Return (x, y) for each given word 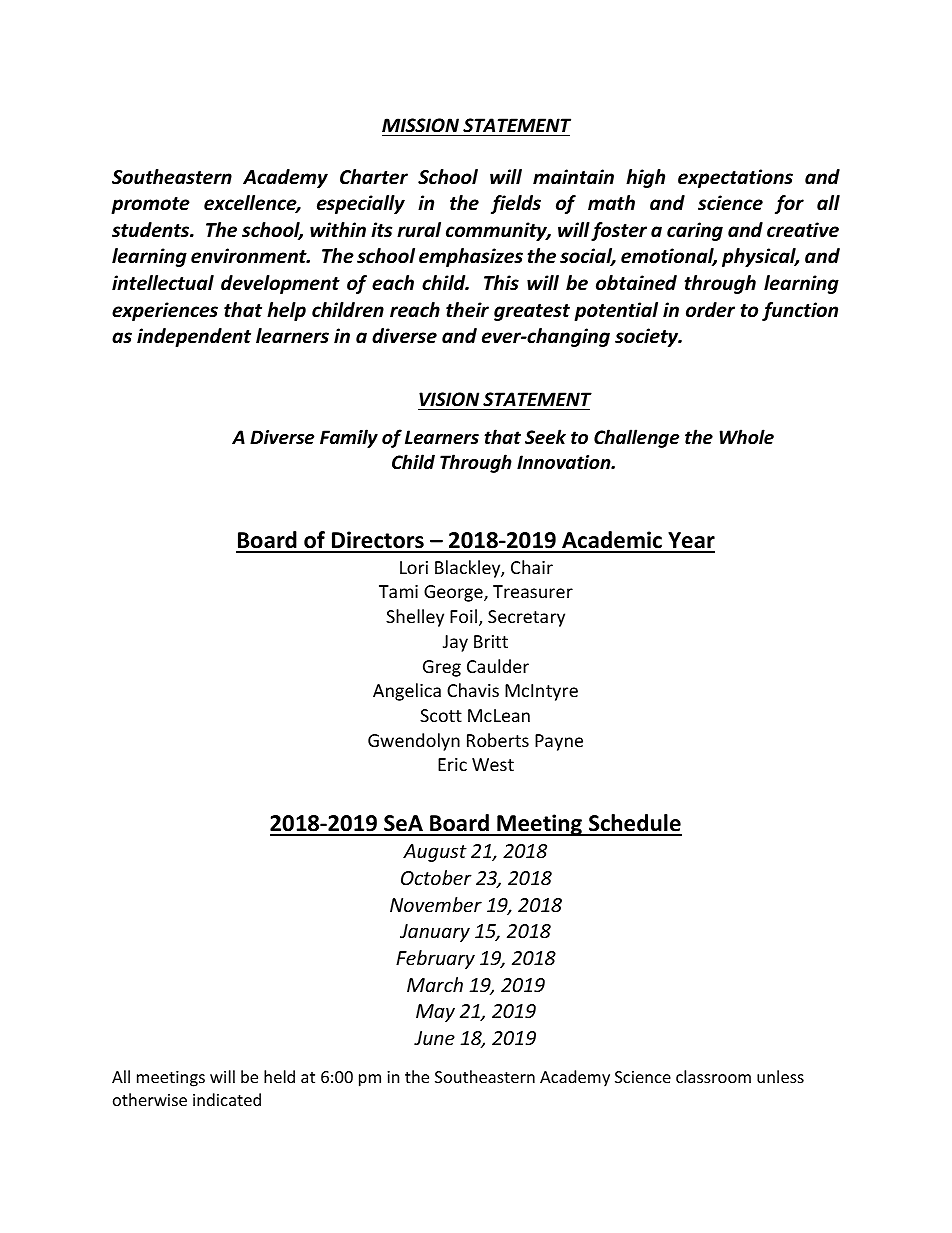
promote (150, 205)
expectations (735, 178)
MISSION (420, 125)
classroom (713, 1076)
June (434, 1038)
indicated (227, 1099)
